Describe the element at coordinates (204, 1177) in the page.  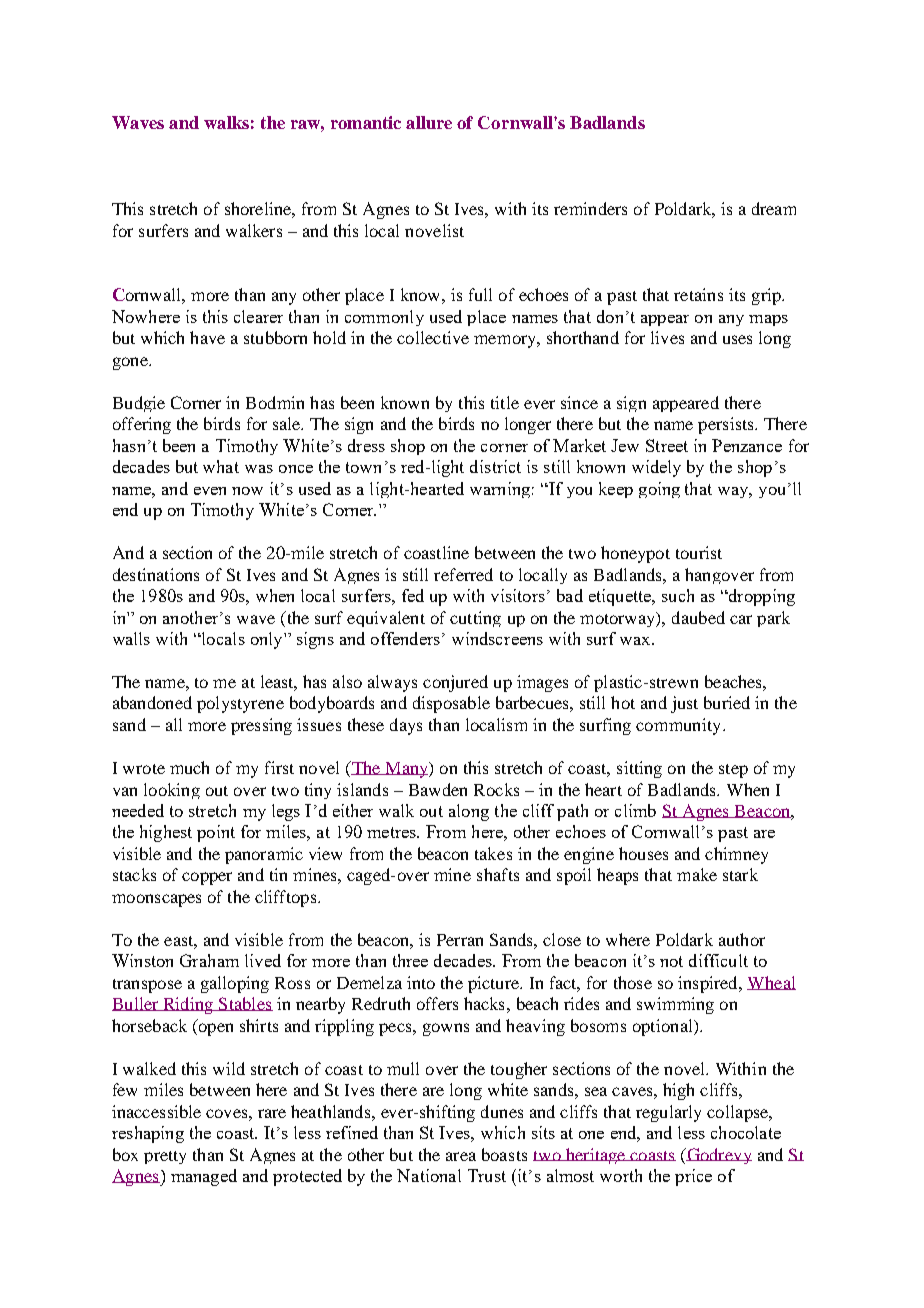
I see `managed` at that location.
